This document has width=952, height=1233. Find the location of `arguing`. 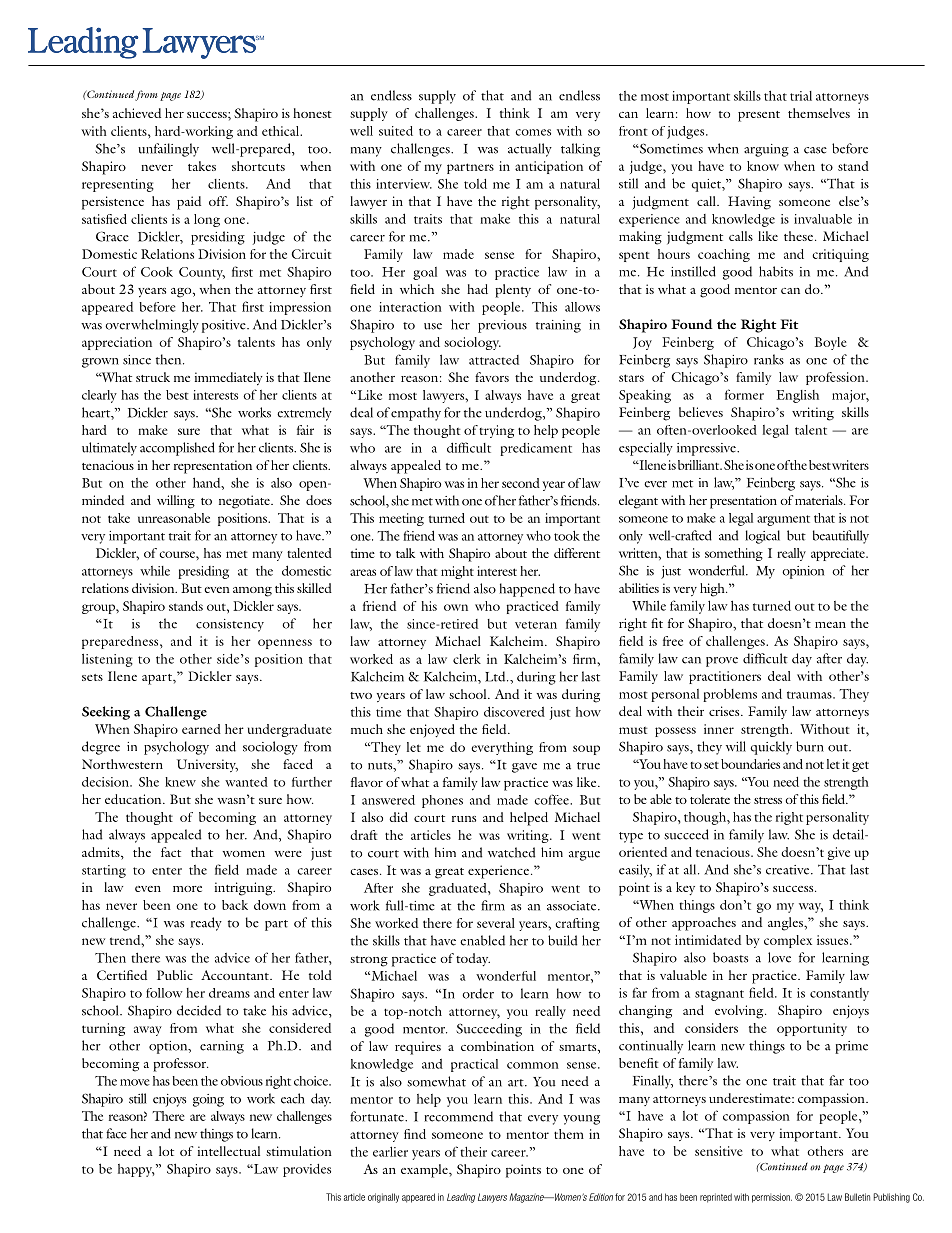

arguing is located at coordinates (766, 150).
